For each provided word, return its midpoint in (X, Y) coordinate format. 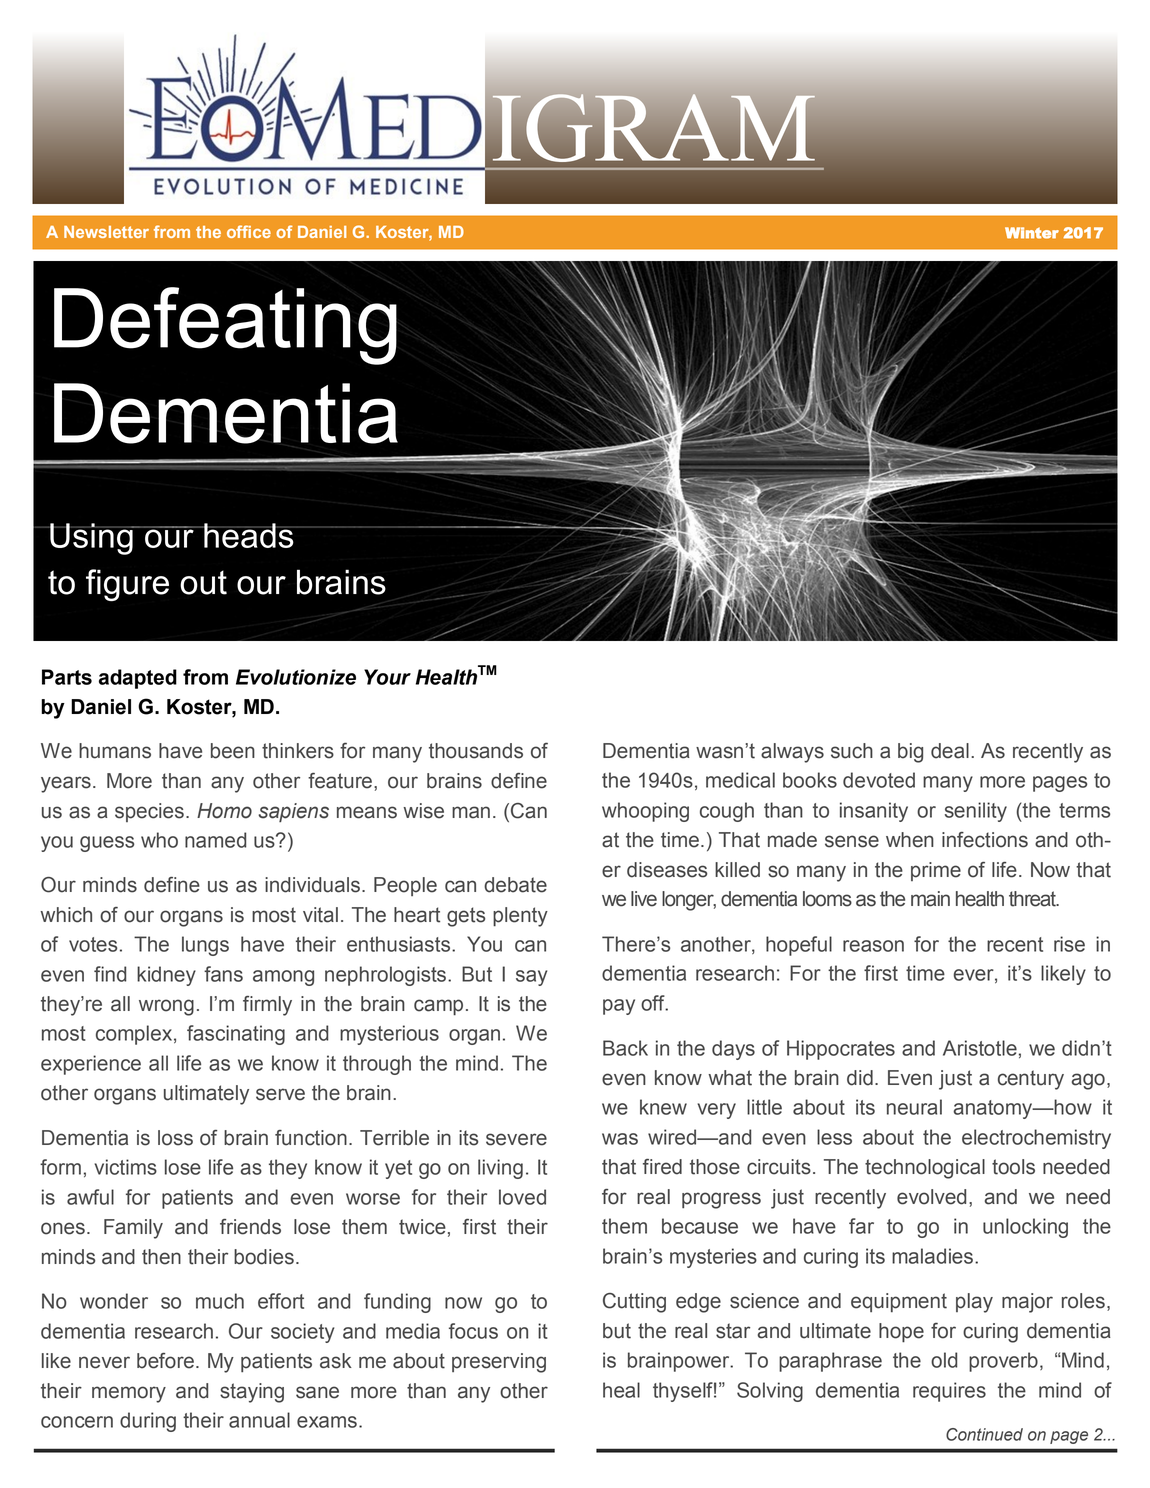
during (148, 1422)
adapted (138, 679)
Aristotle (980, 1048)
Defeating (225, 326)
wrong (166, 1007)
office (249, 231)
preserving (499, 1363)
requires (949, 1392)
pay (619, 1007)
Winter (1032, 233)
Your (387, 677)
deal (950, 751)
